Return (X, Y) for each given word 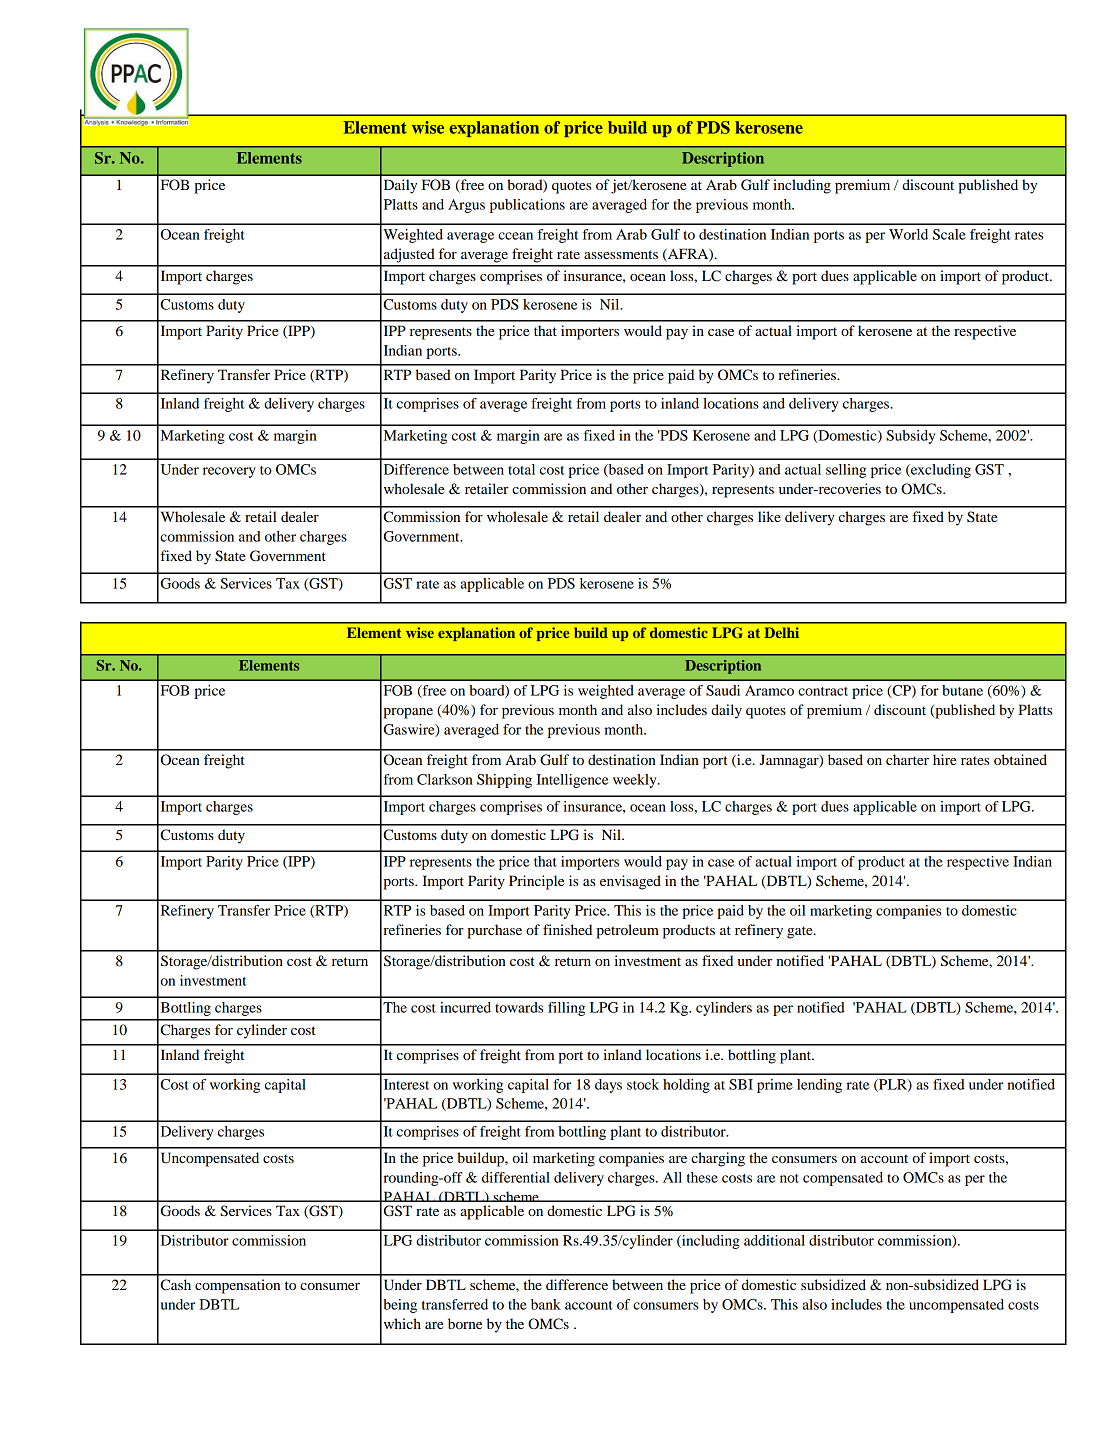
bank (546, 1304)
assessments (621, 254)
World (908, 234)
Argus (466, 206)
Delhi (781, 632)
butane (962, 690)
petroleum (627, 931)
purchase (494, 931)
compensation (237, 1286)
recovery (229, 472)
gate (801, 932)
